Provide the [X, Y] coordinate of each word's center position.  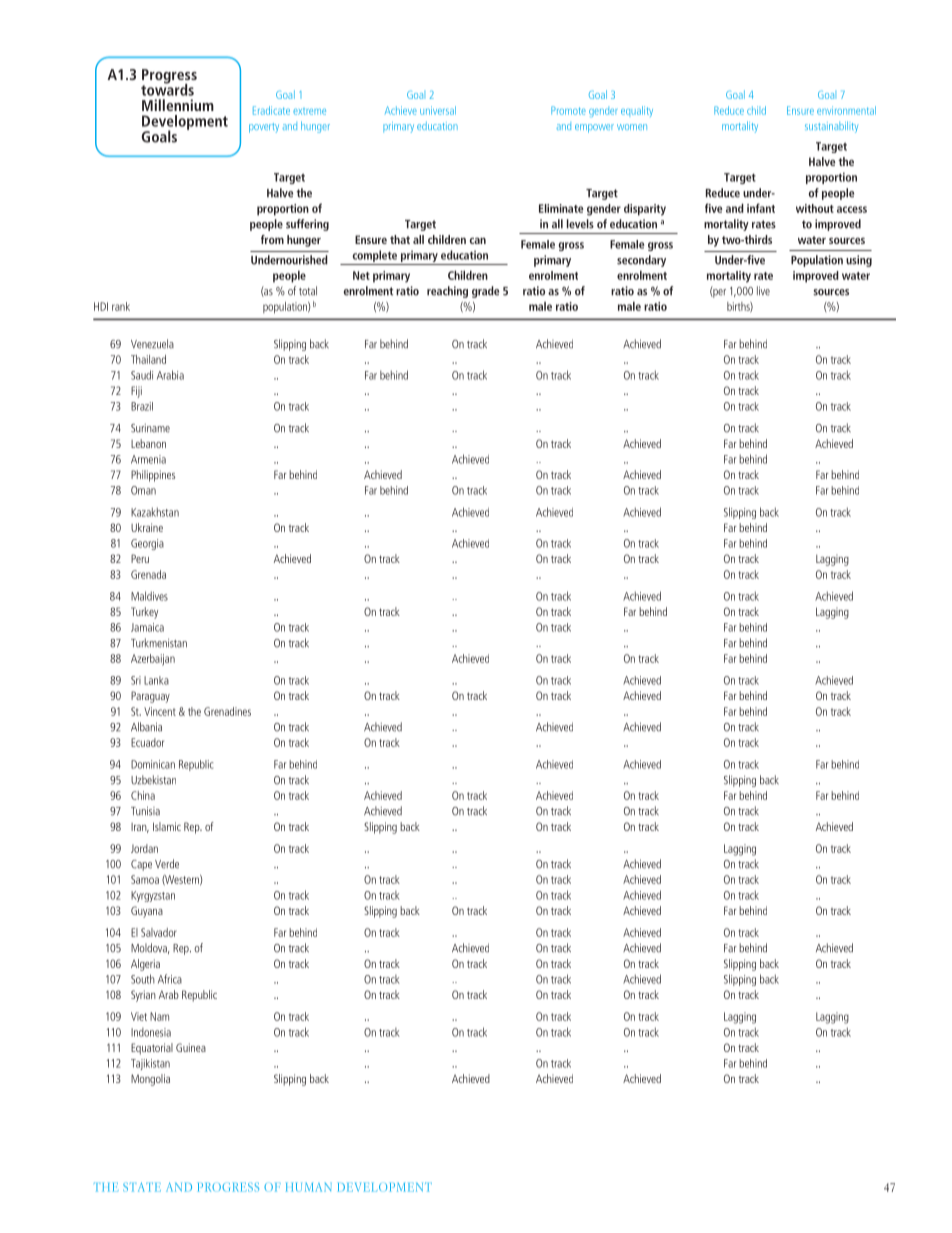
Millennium [178, 105]
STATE [142, 1187]
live [763, 291]
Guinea [191, 1047]
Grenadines [227, 711]
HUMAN [309, 1187]
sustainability [831, 127]
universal [438, 110]
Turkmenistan [159, 643]
